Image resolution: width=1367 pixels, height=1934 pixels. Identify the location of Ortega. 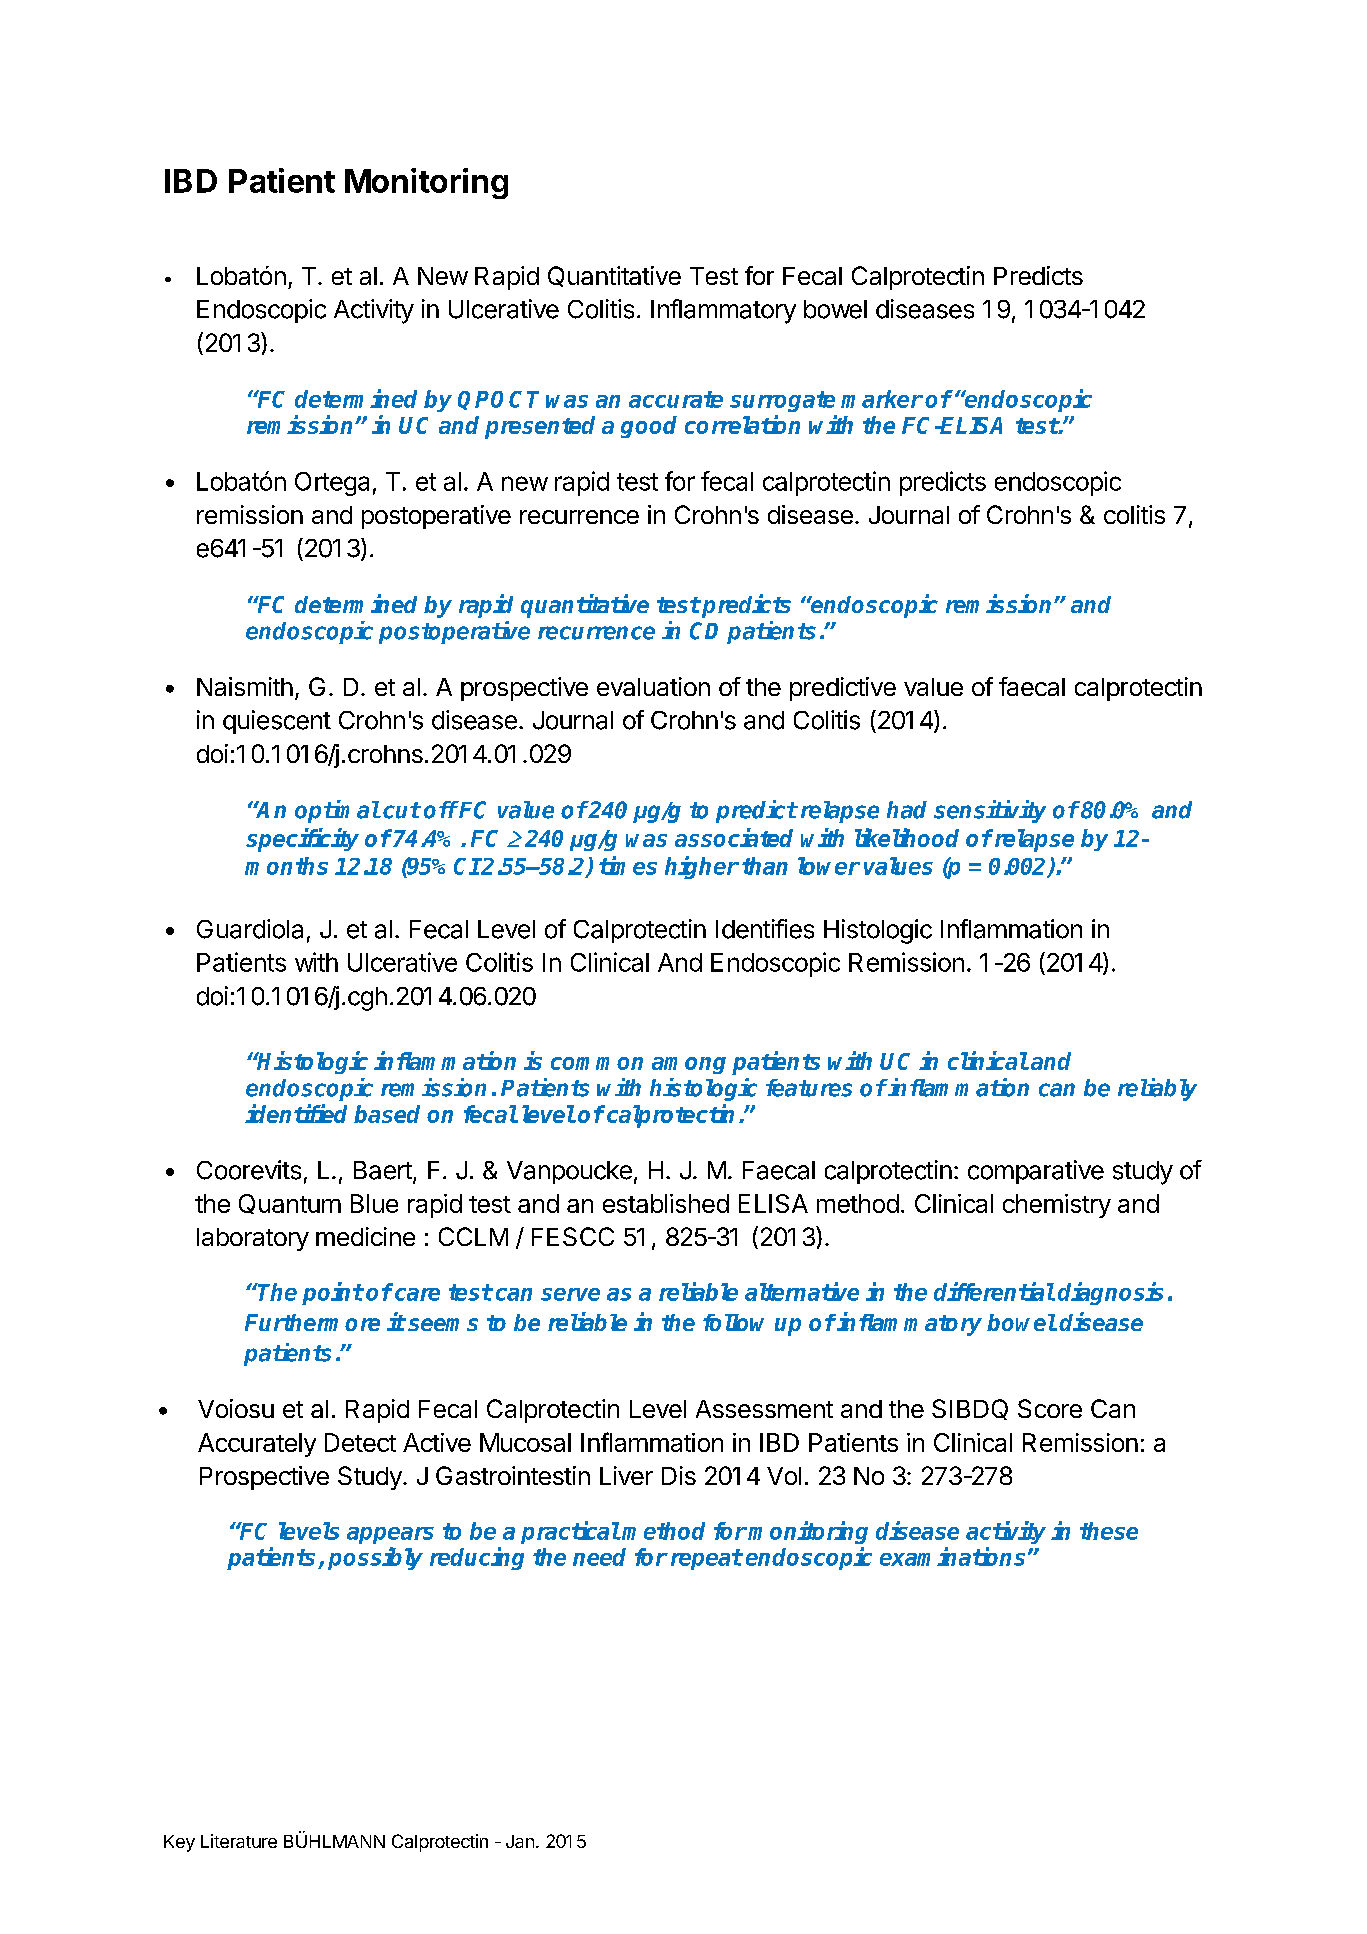
(332, 484).
